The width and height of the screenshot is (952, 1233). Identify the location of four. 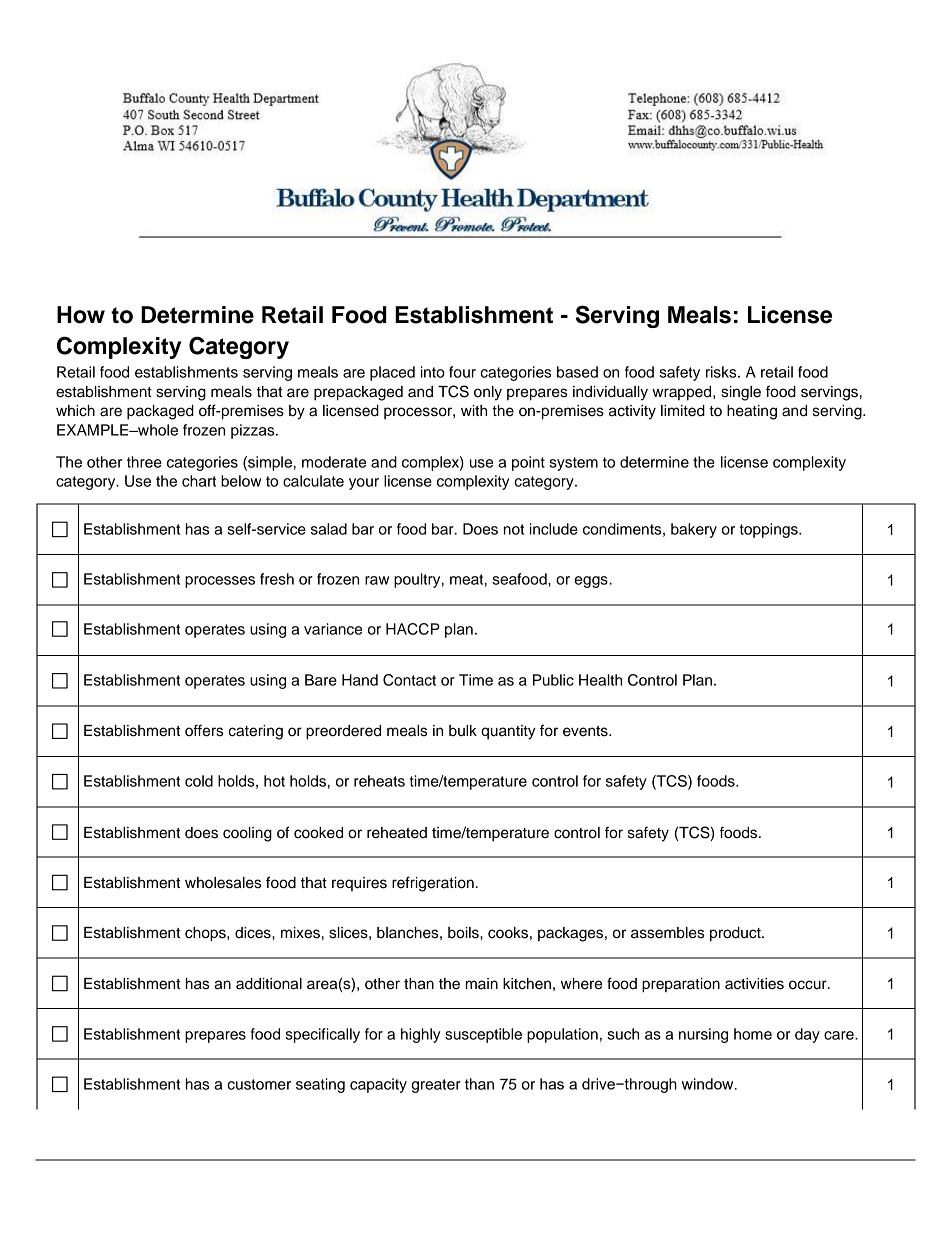
(462, 372).
